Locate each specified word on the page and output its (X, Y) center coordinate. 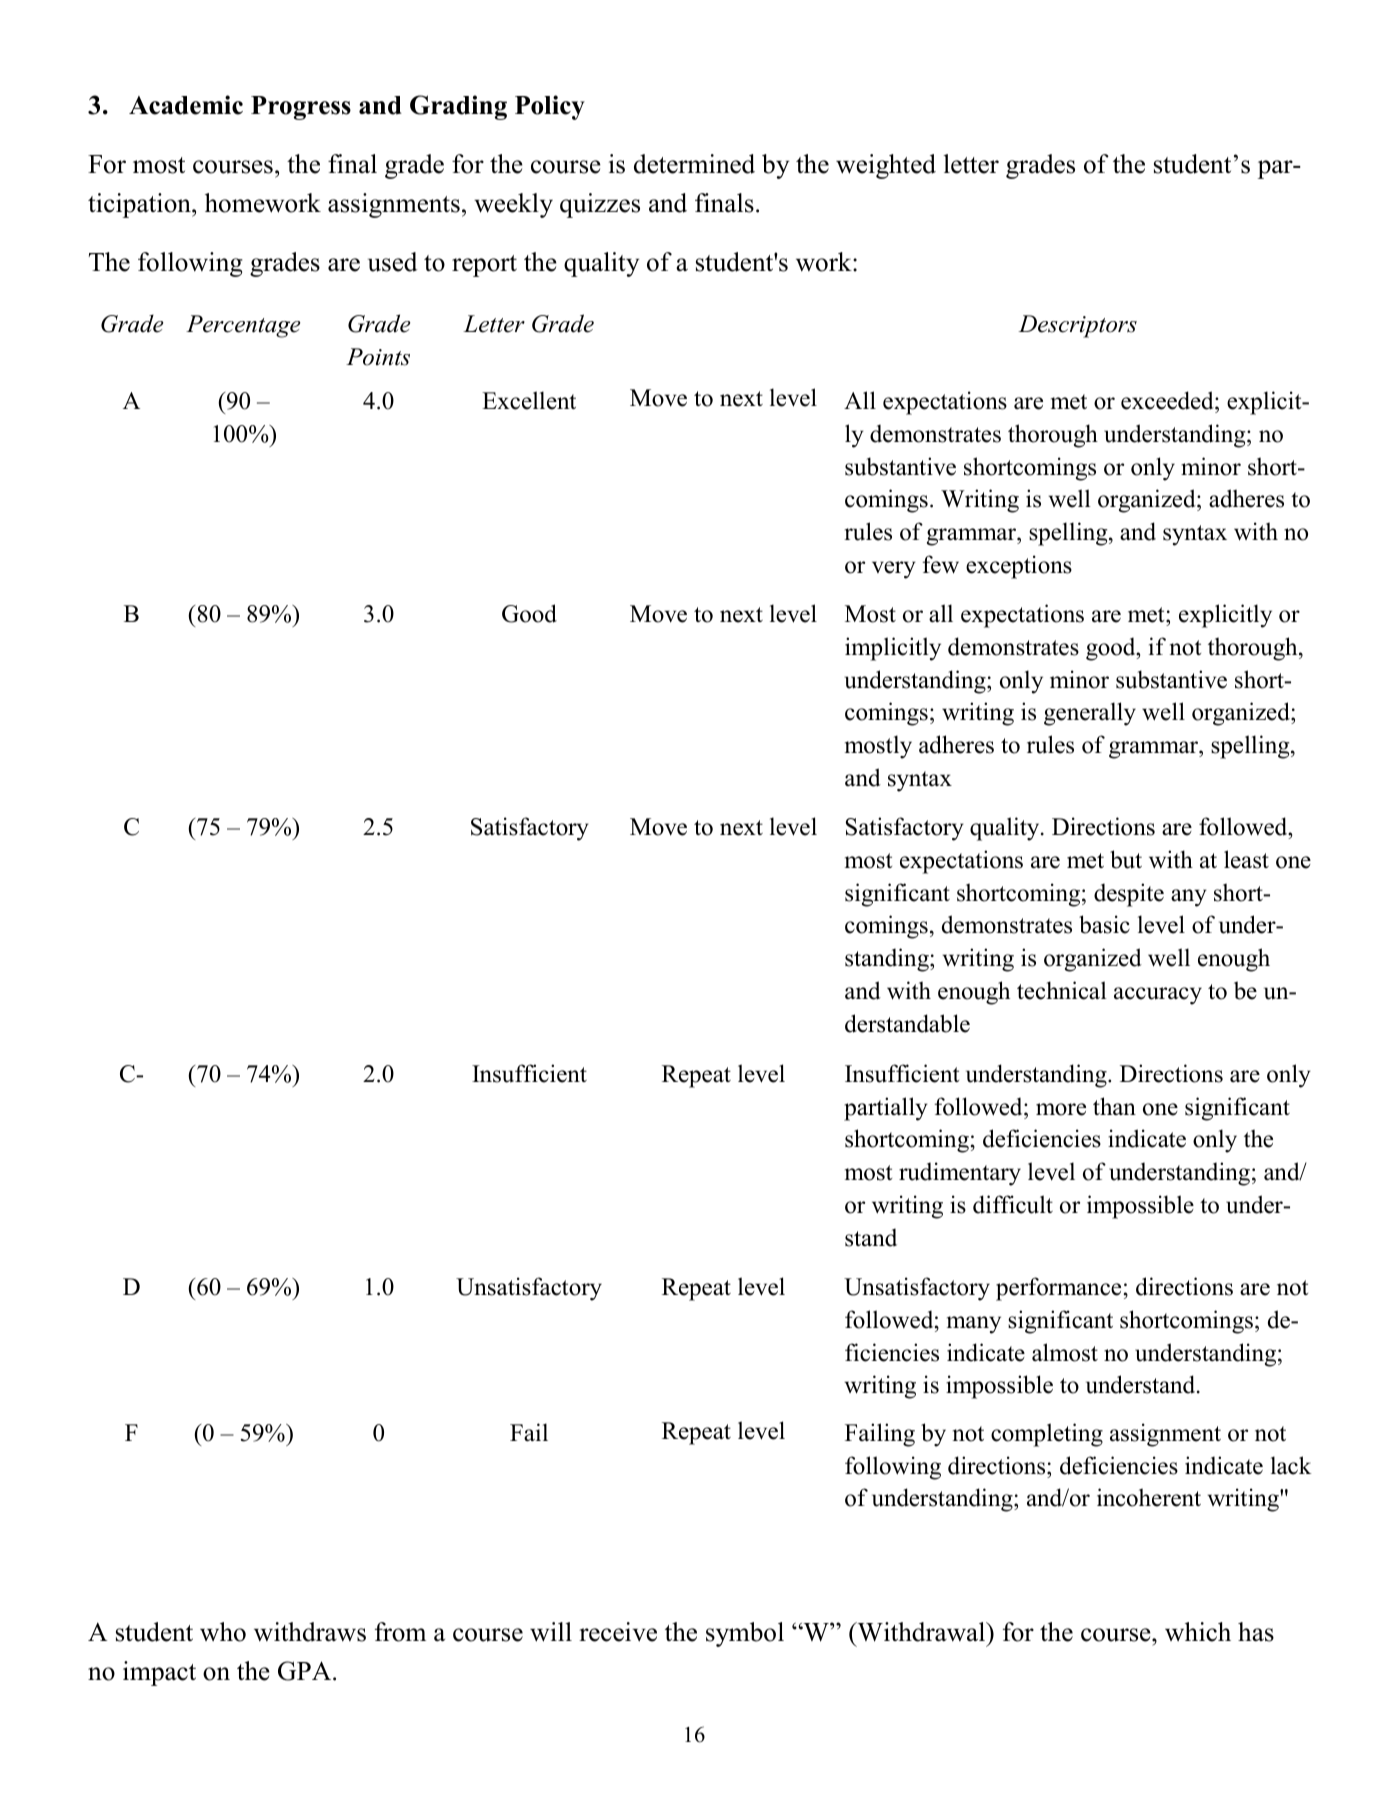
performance (1058, 1289)
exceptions (1019, 567)
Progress (301, 108)
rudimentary (960, 1174)
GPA (306, 1671)
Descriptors (1077, 326)
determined (694, 164)
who (223, 1632)
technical (1062, 990)
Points (378, 357)
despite (1129, 895)
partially (886, 1109)
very (894, 570)
